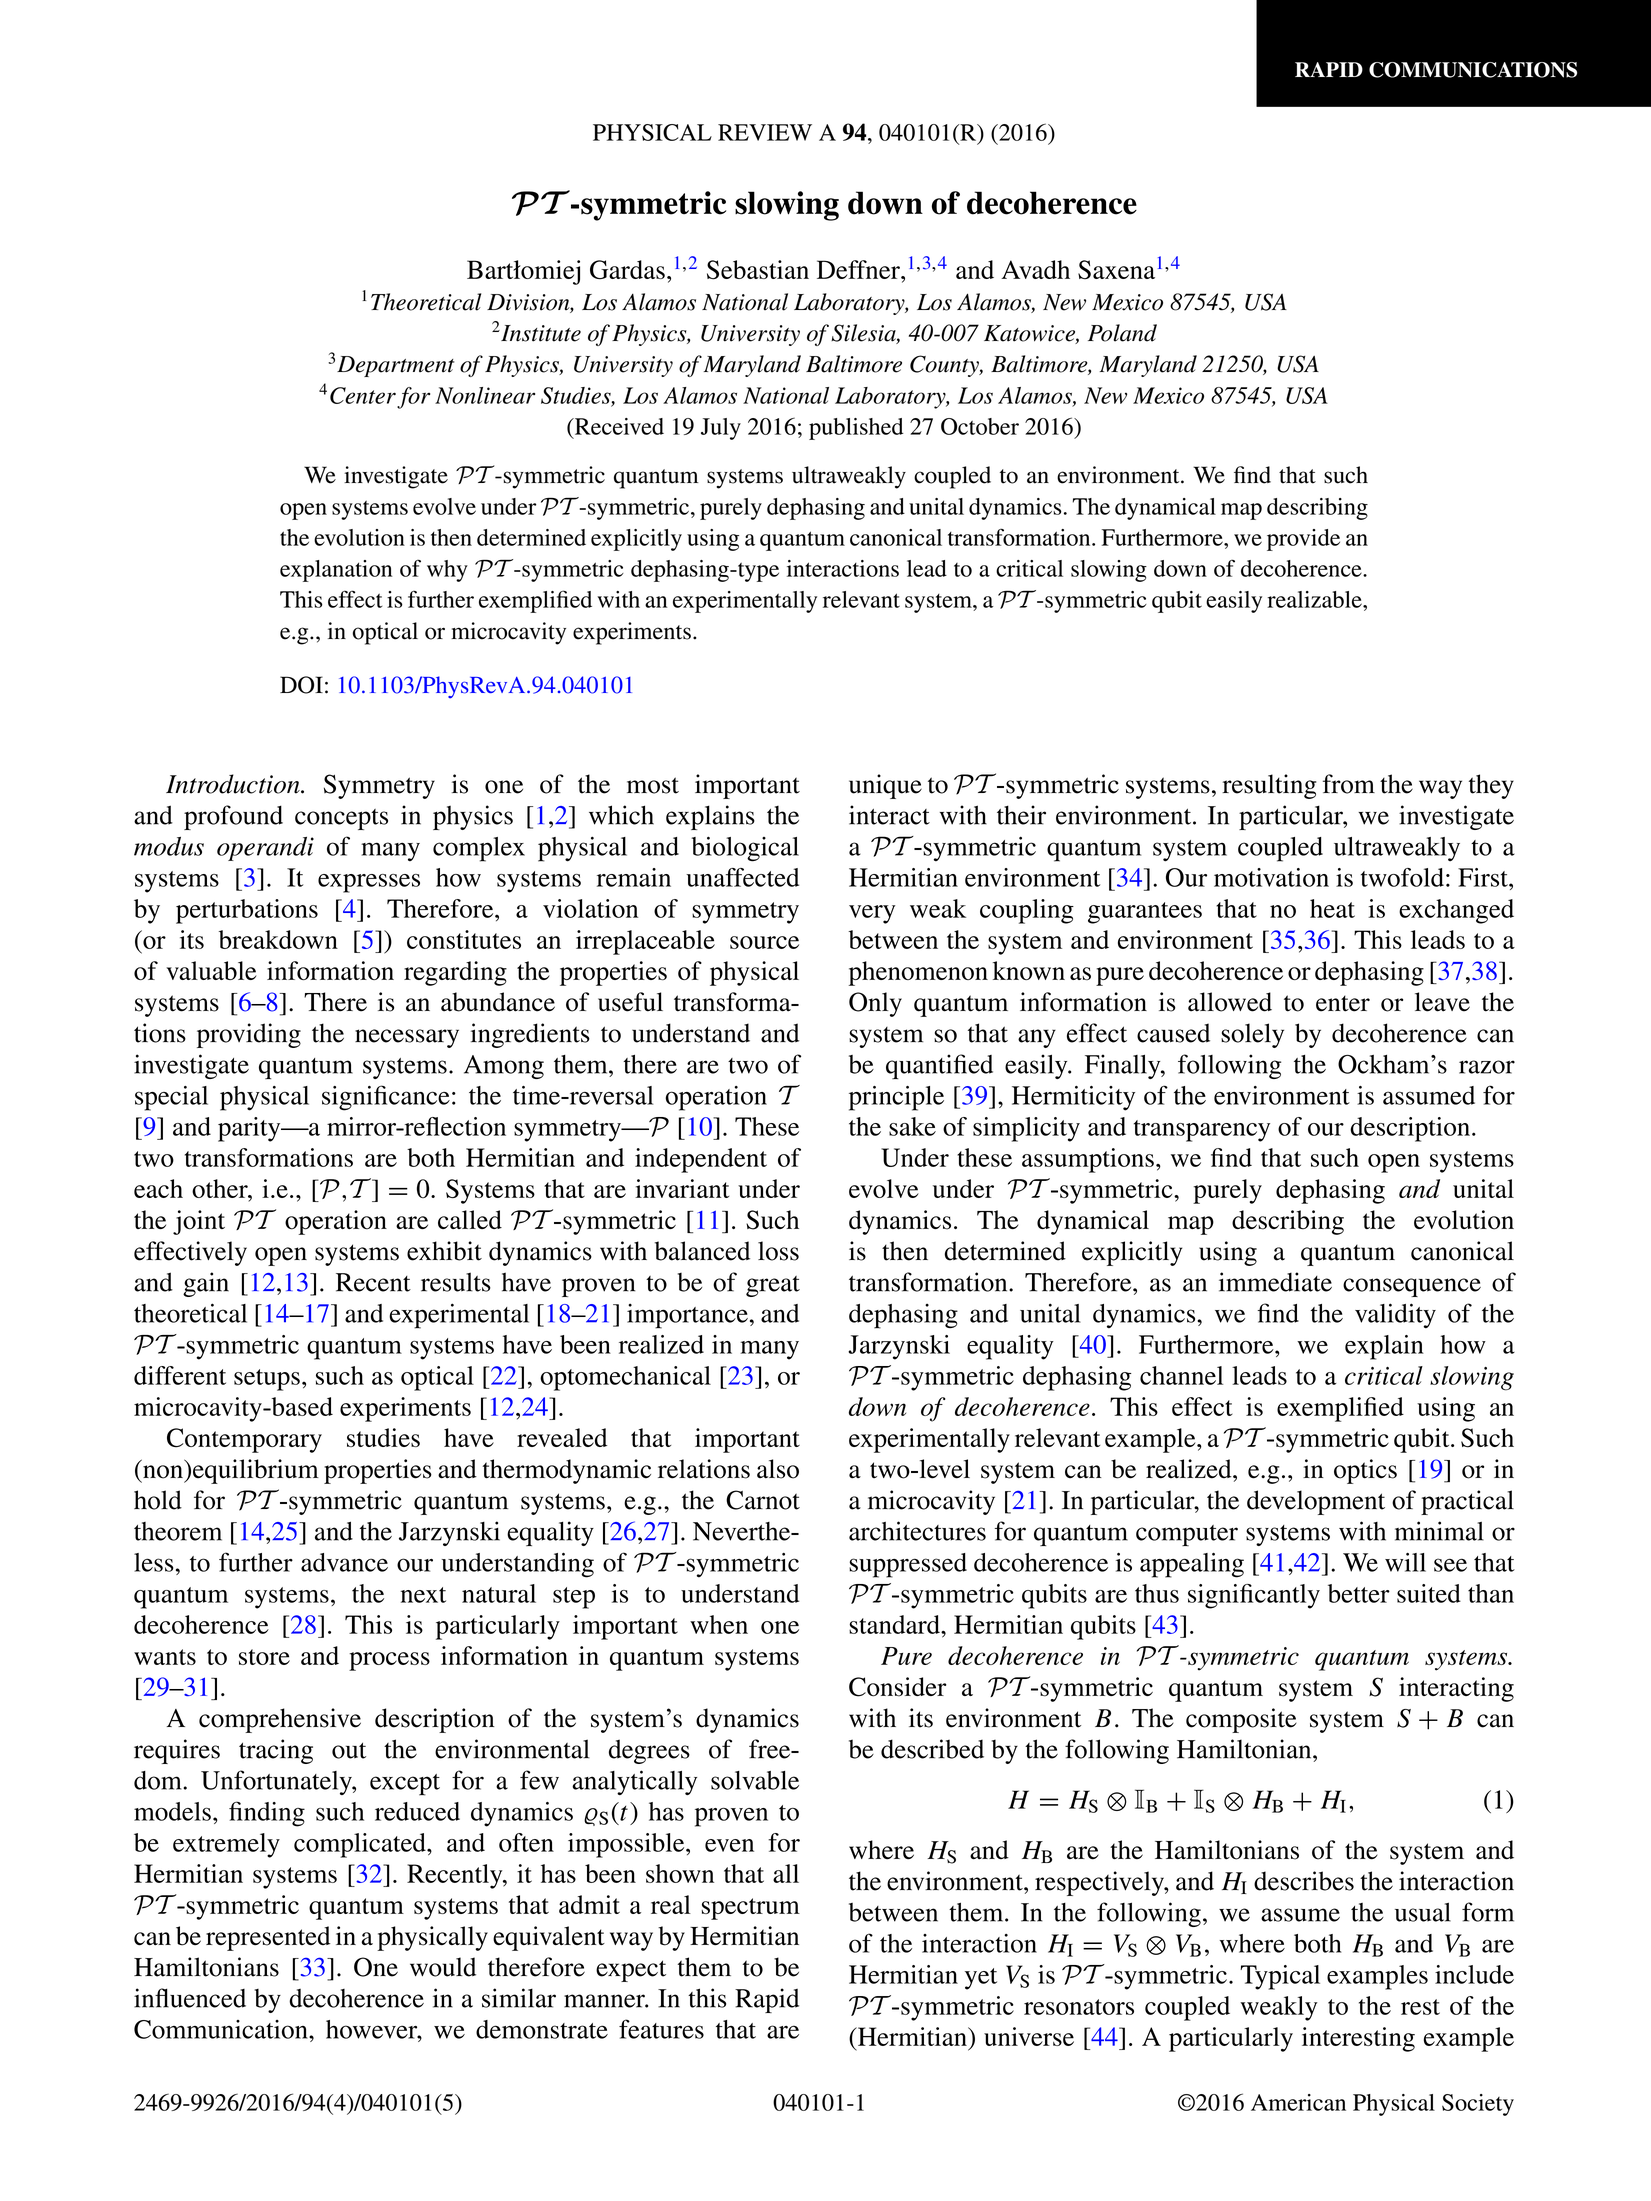 This screenshot has height=2201, width=1651. What do you see at coordinates (1122, 333) in the screenshot?
I see `Poland` at bounding box center [1122, 333].
